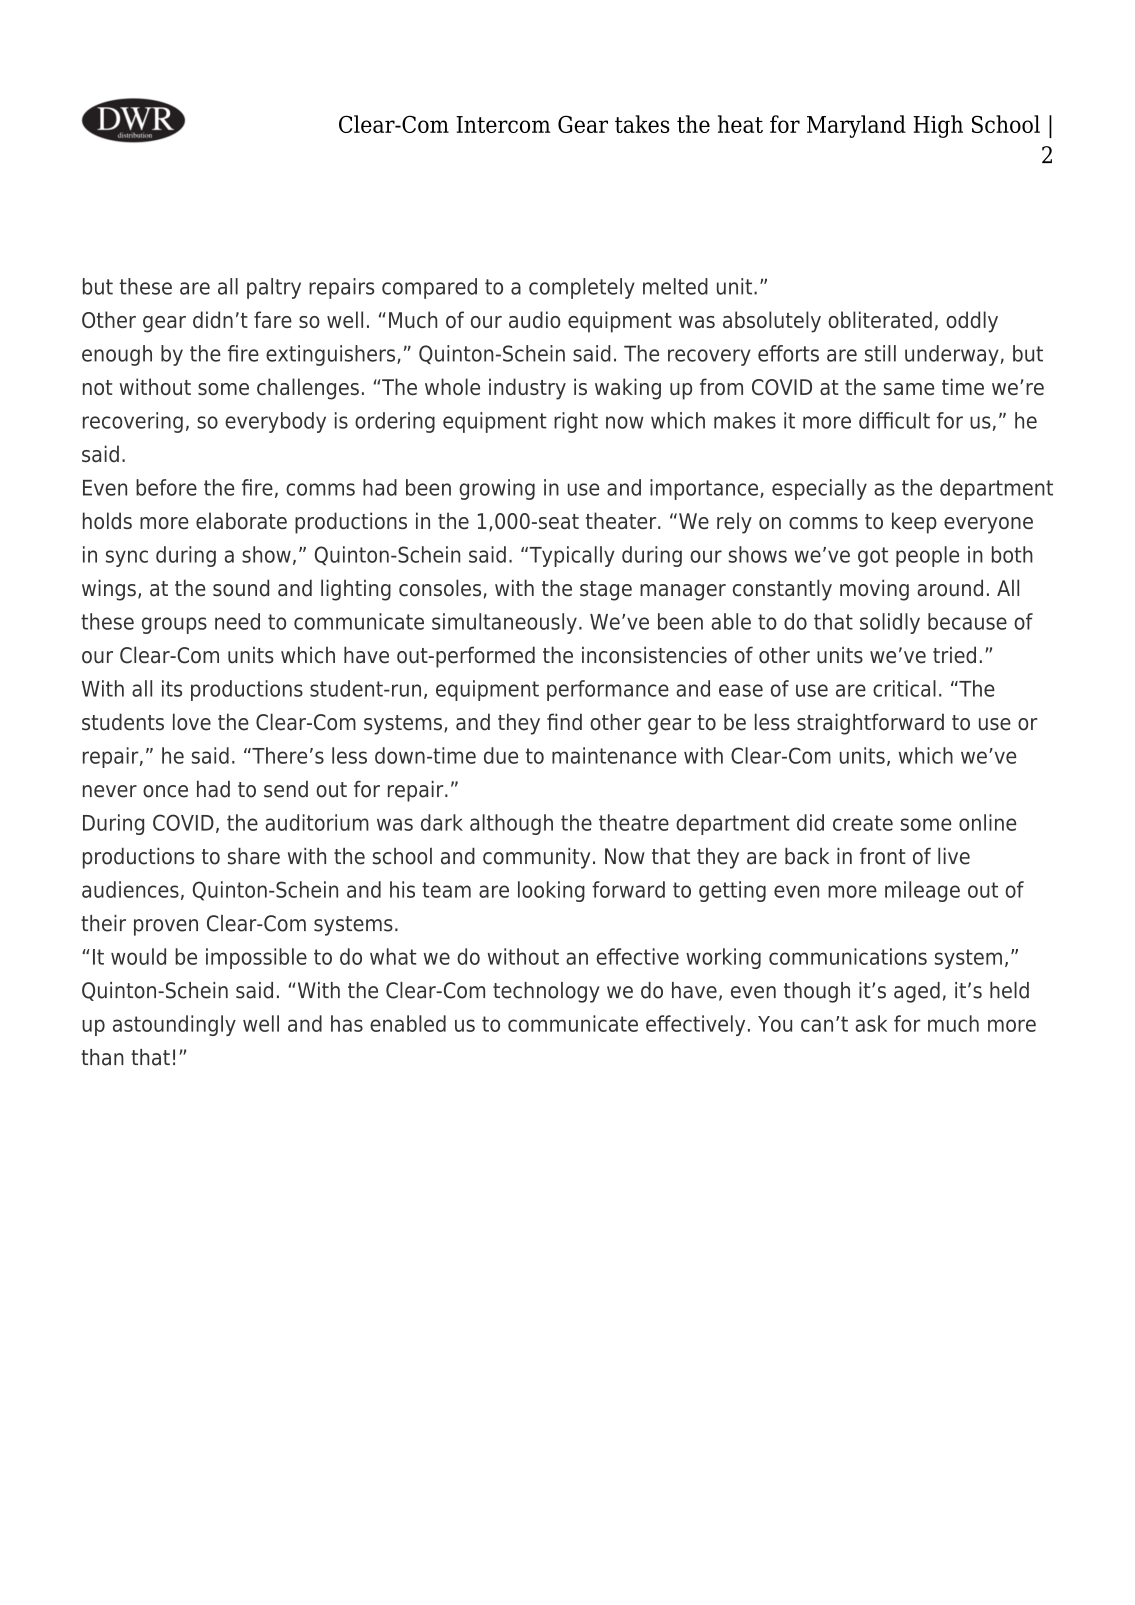 The image size is (1135, 1605). Describe the element at coordinates (165, 791) in the screenshot. I see `once` at that location.
